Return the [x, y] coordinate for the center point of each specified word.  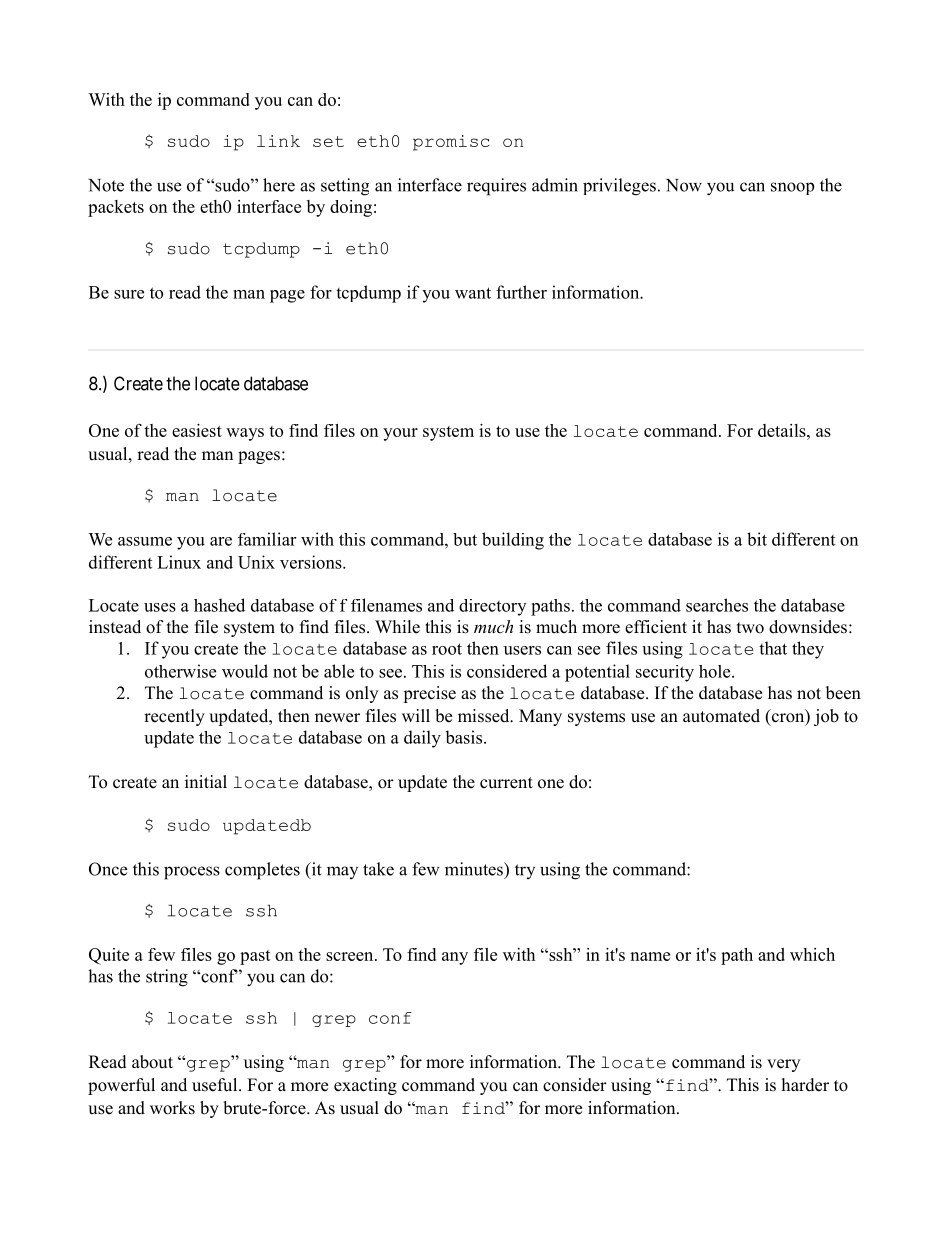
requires [496, 187]
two [750, 628]
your [400, 434]
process [192, 873]
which [812, 954]
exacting [365, 1086]
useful [216, 1085]
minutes [475, 869]
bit [757, 539]
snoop [792, 188]
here [279, 185]
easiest [197, 430]
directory [492, 607]
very [783, 1065]
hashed [219, 605]
